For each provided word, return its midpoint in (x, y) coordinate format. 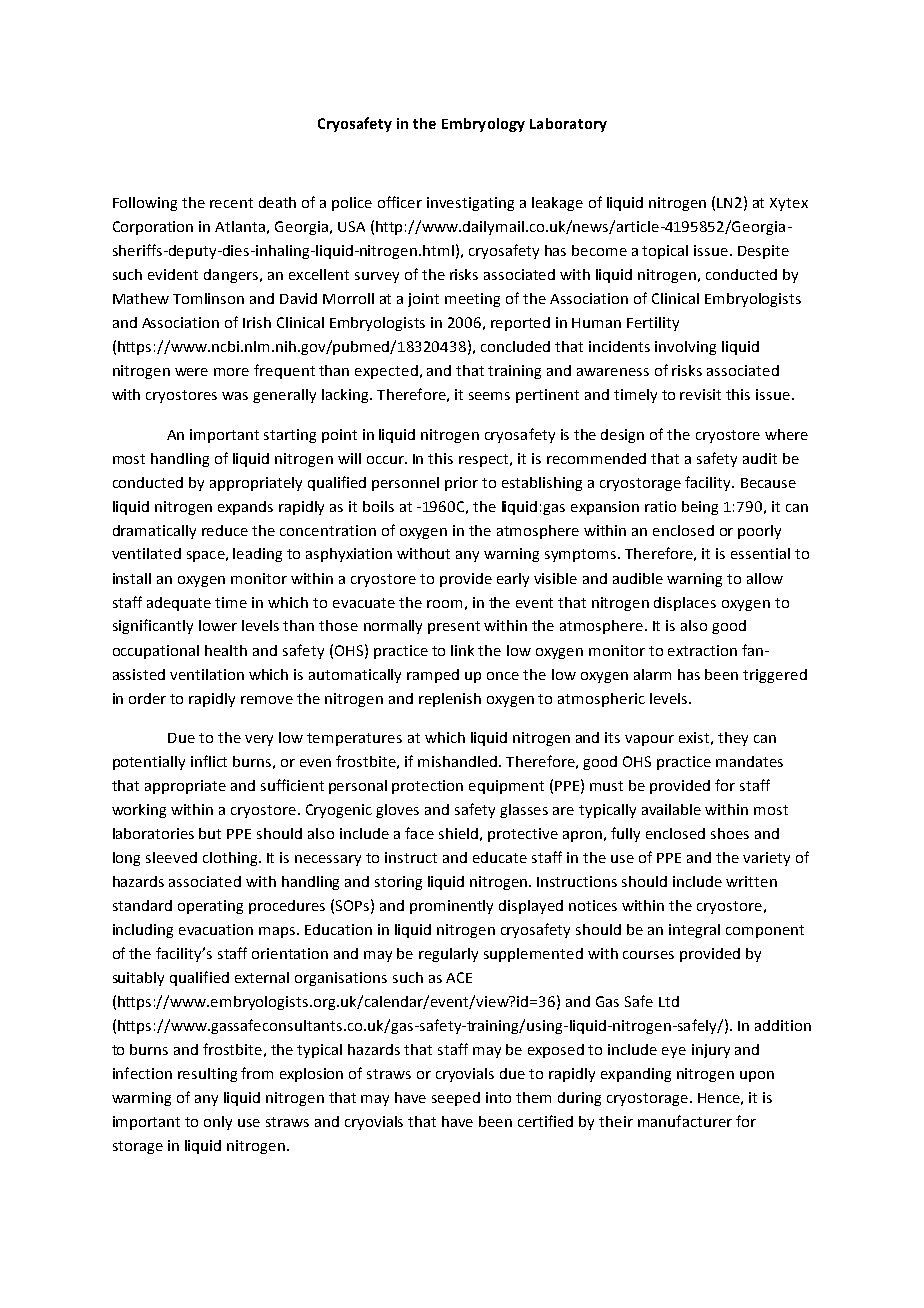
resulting (207, 1075)
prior (461, 484)
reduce (225, 530)
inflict (209, 761)
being (700, 508)
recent (231, 203)
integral (694, 931)
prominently (451, 907)
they (733, 739)
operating (210, 907)
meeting (472, 300)
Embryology (483, 125)
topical (665, 252)
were (191, 372)
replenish (450, 700)
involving (685, 348)
